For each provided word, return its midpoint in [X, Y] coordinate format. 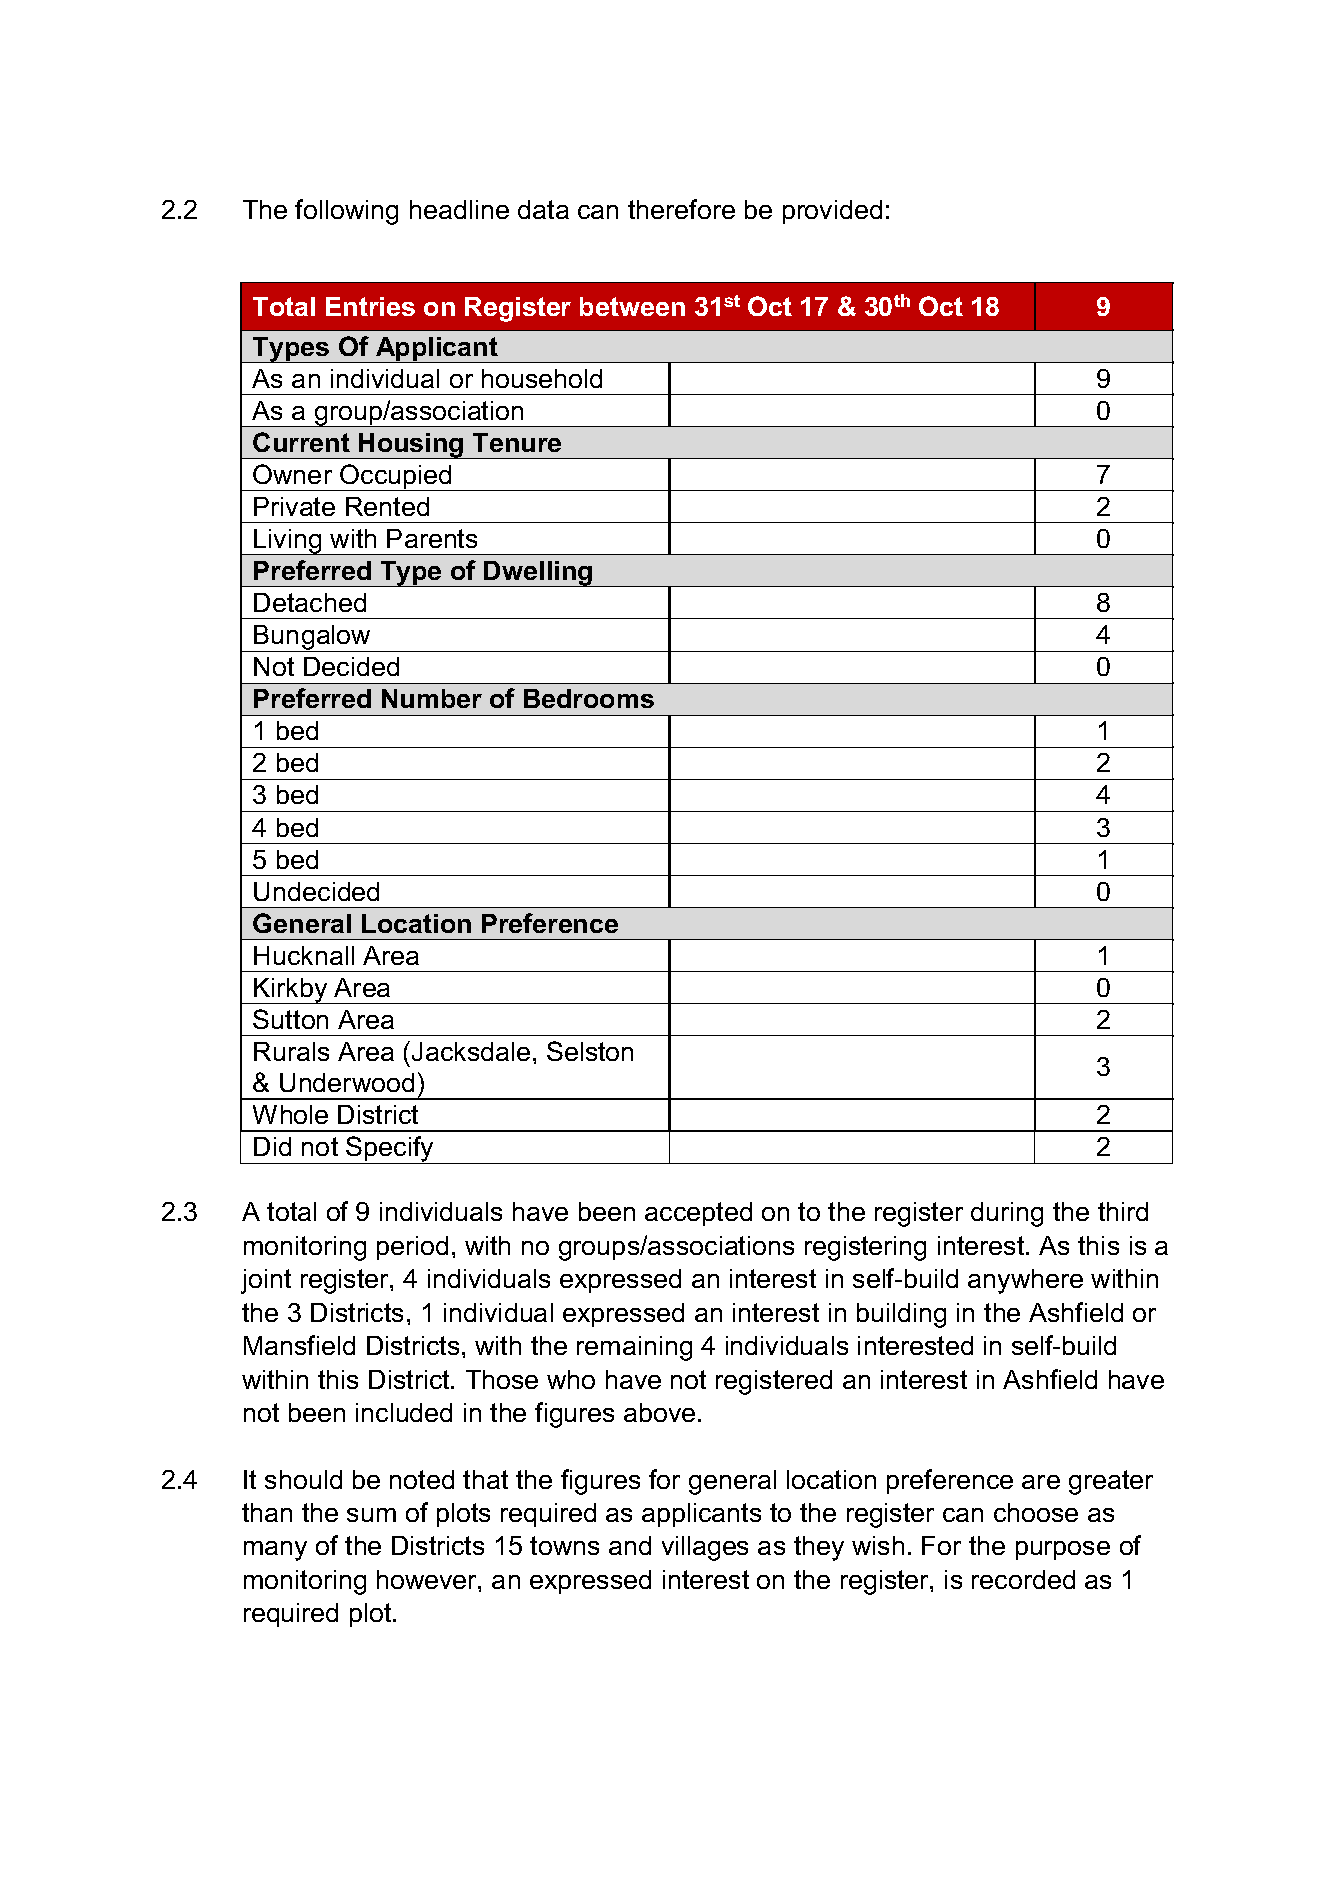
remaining [634, 1348]
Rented [387, 506]
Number [432, 698]
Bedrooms [589, 698]
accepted [698, 1214]
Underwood [347, 1082]
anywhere [1025, 1281]
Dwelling [538, 574]
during [1007, 1214]
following [346, 212]
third [1123, 1211]
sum [371, 1515]
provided [832, 212]
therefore [681, 209]
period [412, 1248]
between [632, 306]
